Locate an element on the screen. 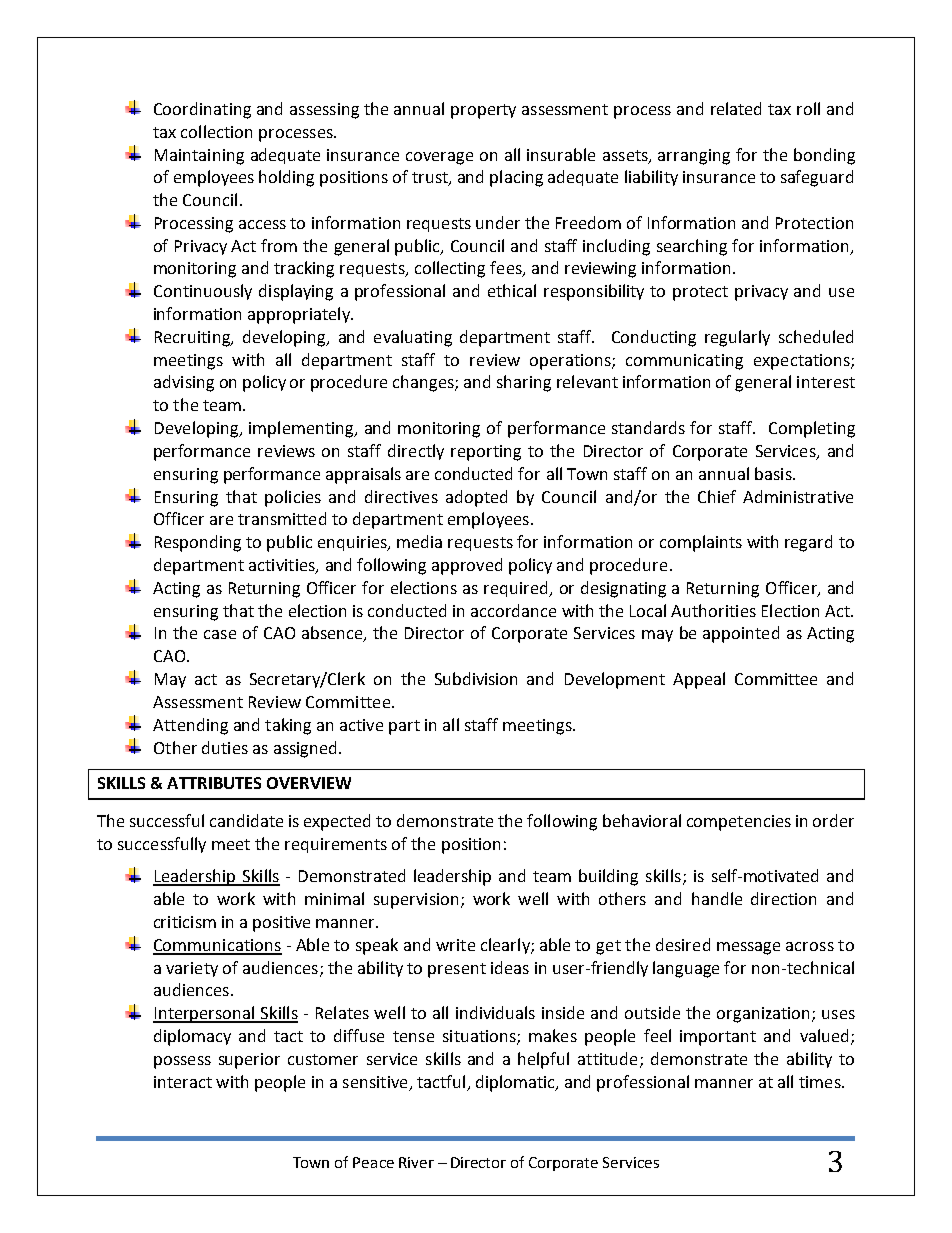 The width and height of the screenshot is (952, 1233). direction is located at coordinates (783, 898).
